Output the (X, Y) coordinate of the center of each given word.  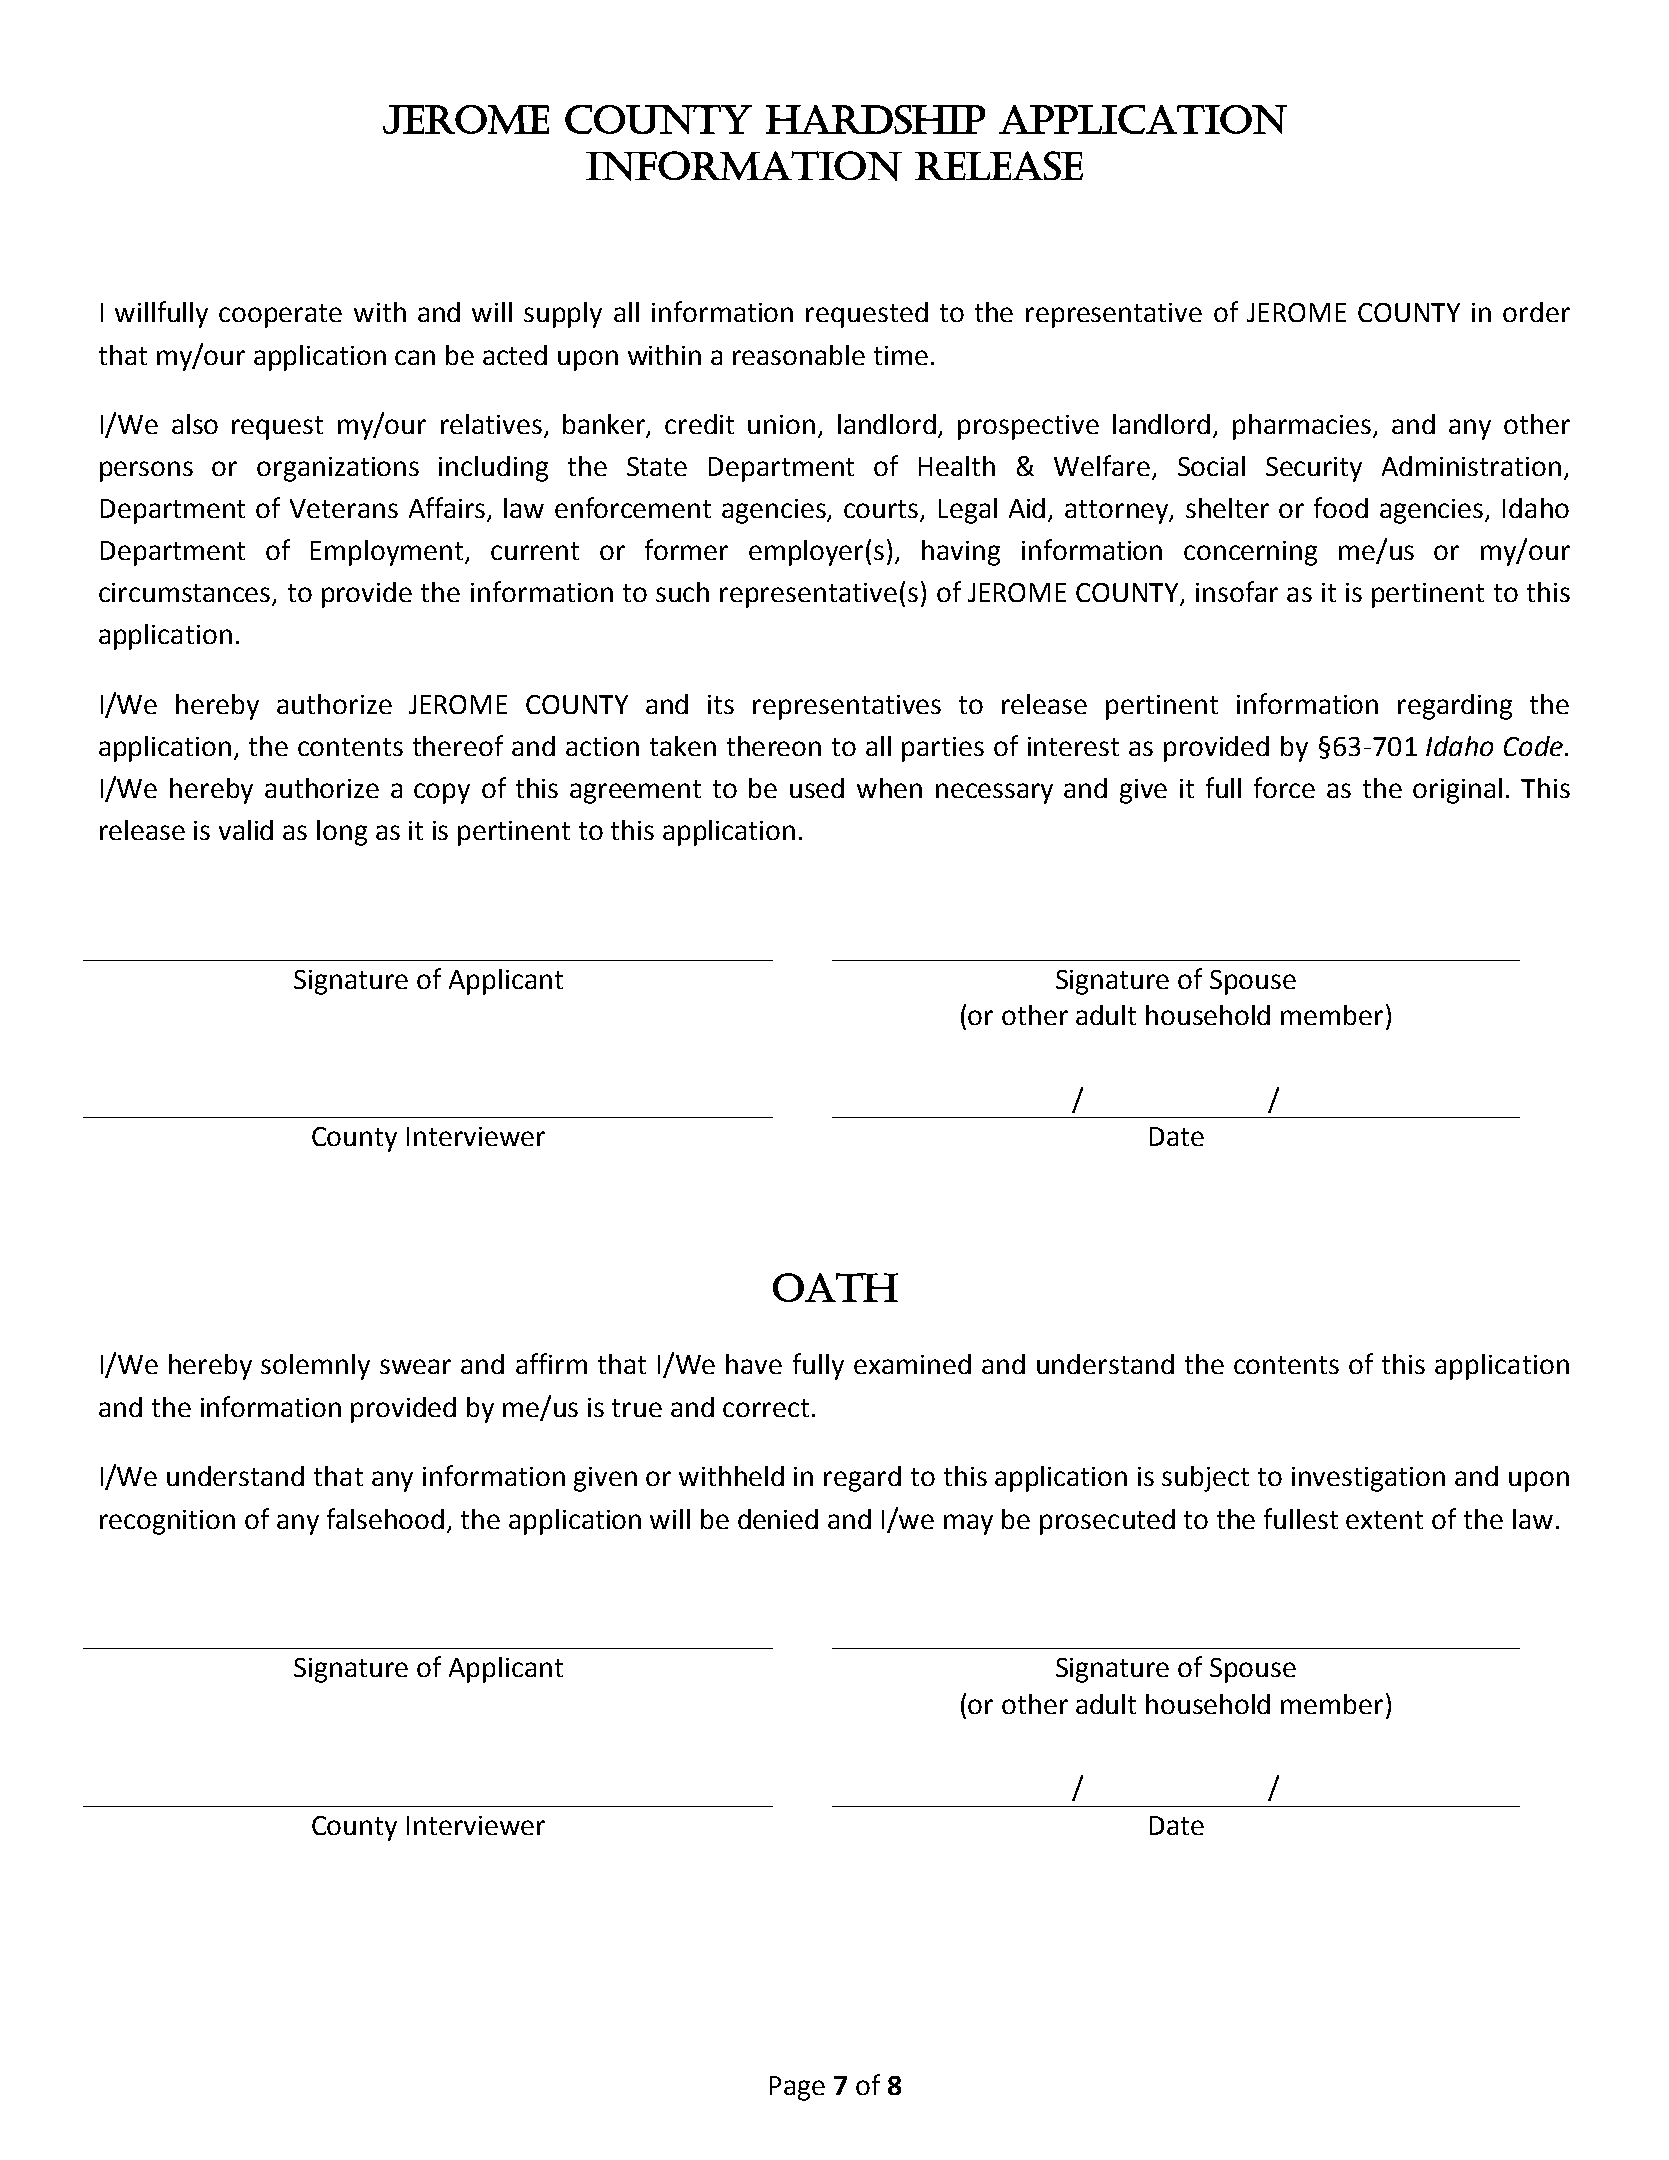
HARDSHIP (875, 119)
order (1536, 312)
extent (1384, 1520)
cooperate (280, 316)
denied (778, 1519)
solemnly (315, 1367)
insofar (1237, 591)
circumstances (186, 594)
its (721, 704)
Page (797, 2088)
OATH (835, 1287)
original (1457, 791)
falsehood (385, 1518)
